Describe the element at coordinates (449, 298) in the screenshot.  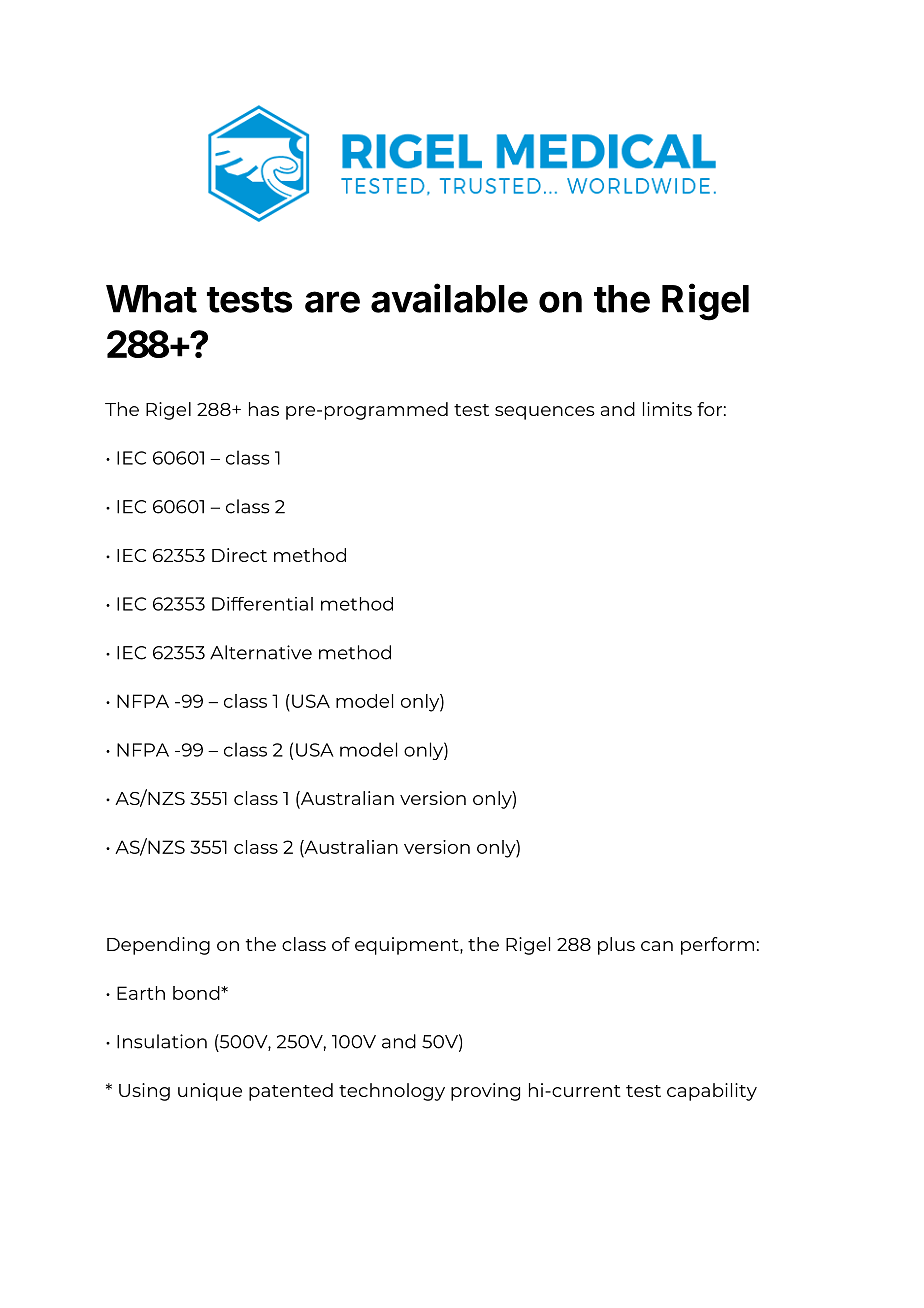
I see `available` at that location.
